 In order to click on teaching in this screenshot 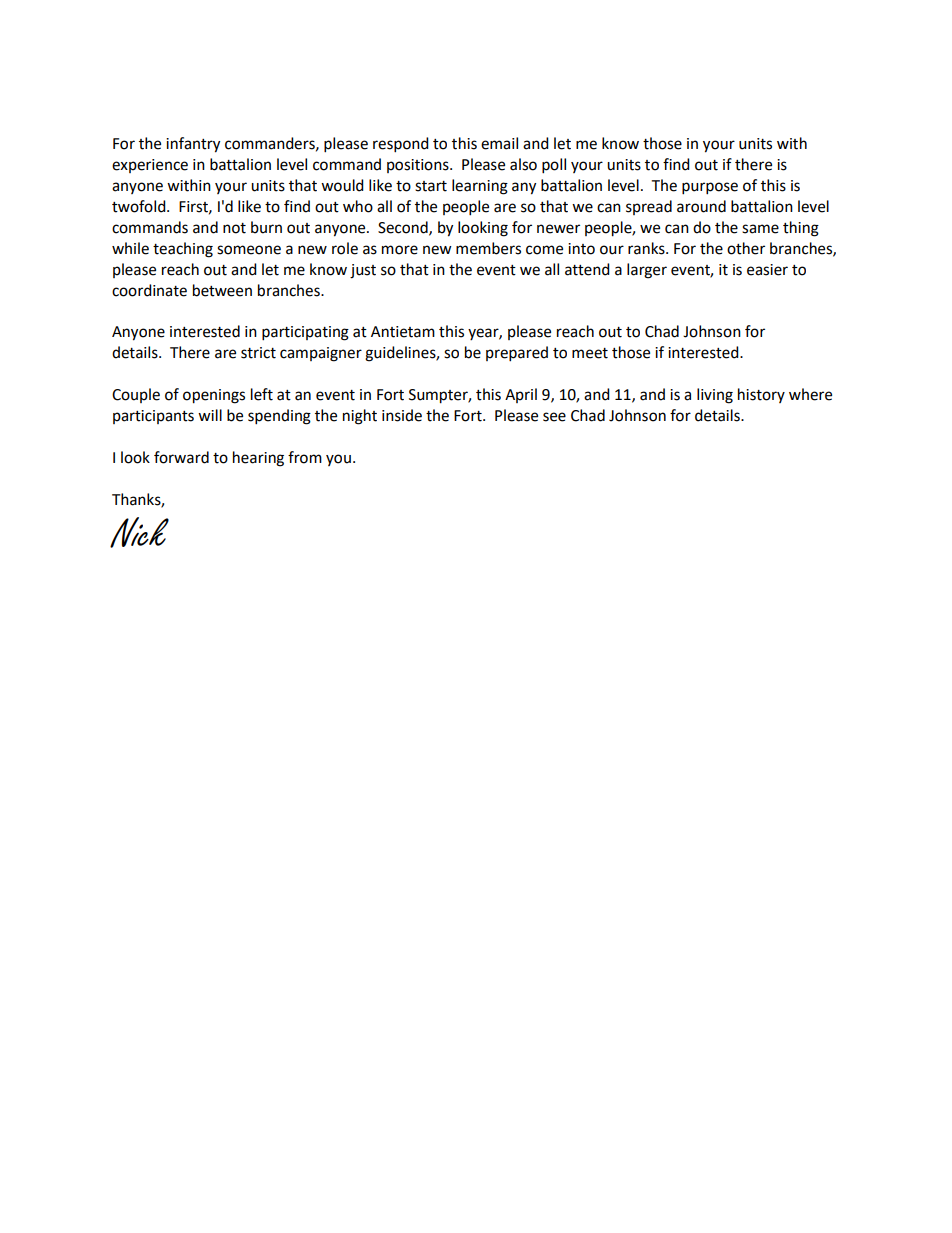, I will do `click(183, 250)`.
